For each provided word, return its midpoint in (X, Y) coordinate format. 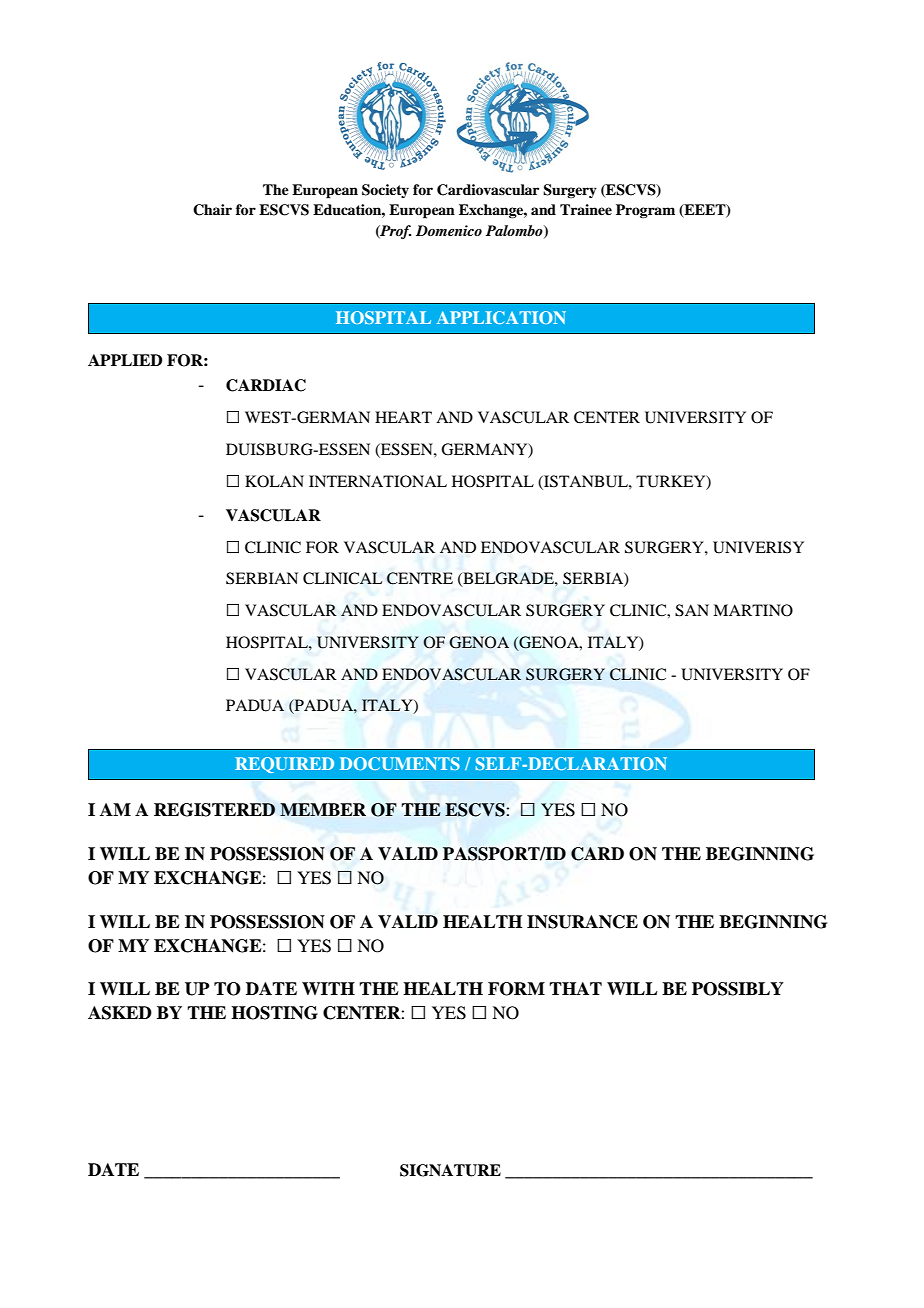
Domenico (449, 230)
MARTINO (753, 610)
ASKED (120, 1013)
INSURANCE (582, 922)
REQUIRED (284, 765)
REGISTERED (214, 810)
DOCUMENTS (400, 763)
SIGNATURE (450, 1170)
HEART (403, 417)
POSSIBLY (738, 989)
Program (645, 211)
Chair (212, 210)
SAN (692, 610)
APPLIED (125, 360)
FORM (516, 989)
